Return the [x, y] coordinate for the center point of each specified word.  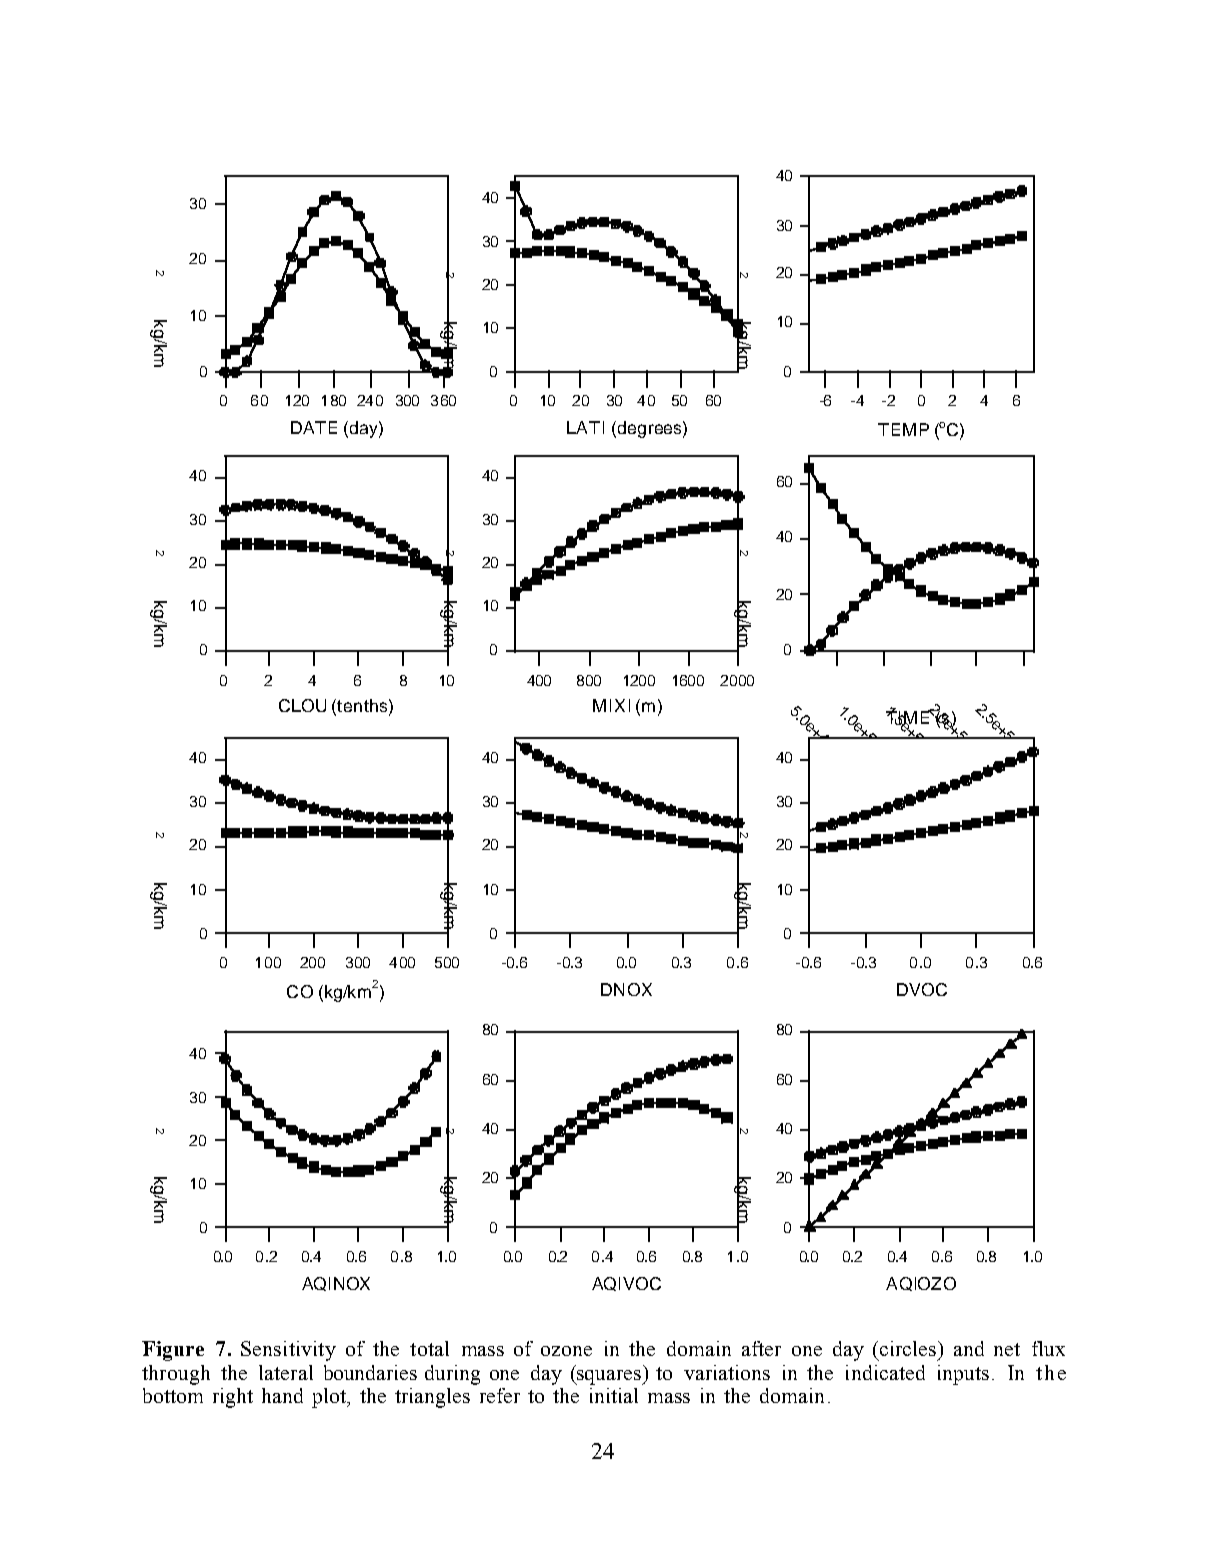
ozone [566, 1351]
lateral [286, 1372]
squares [609, 1377]
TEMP [903, 429]
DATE [314, 427]
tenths [361, 707]
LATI [585, 427]
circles [909, 1348]
